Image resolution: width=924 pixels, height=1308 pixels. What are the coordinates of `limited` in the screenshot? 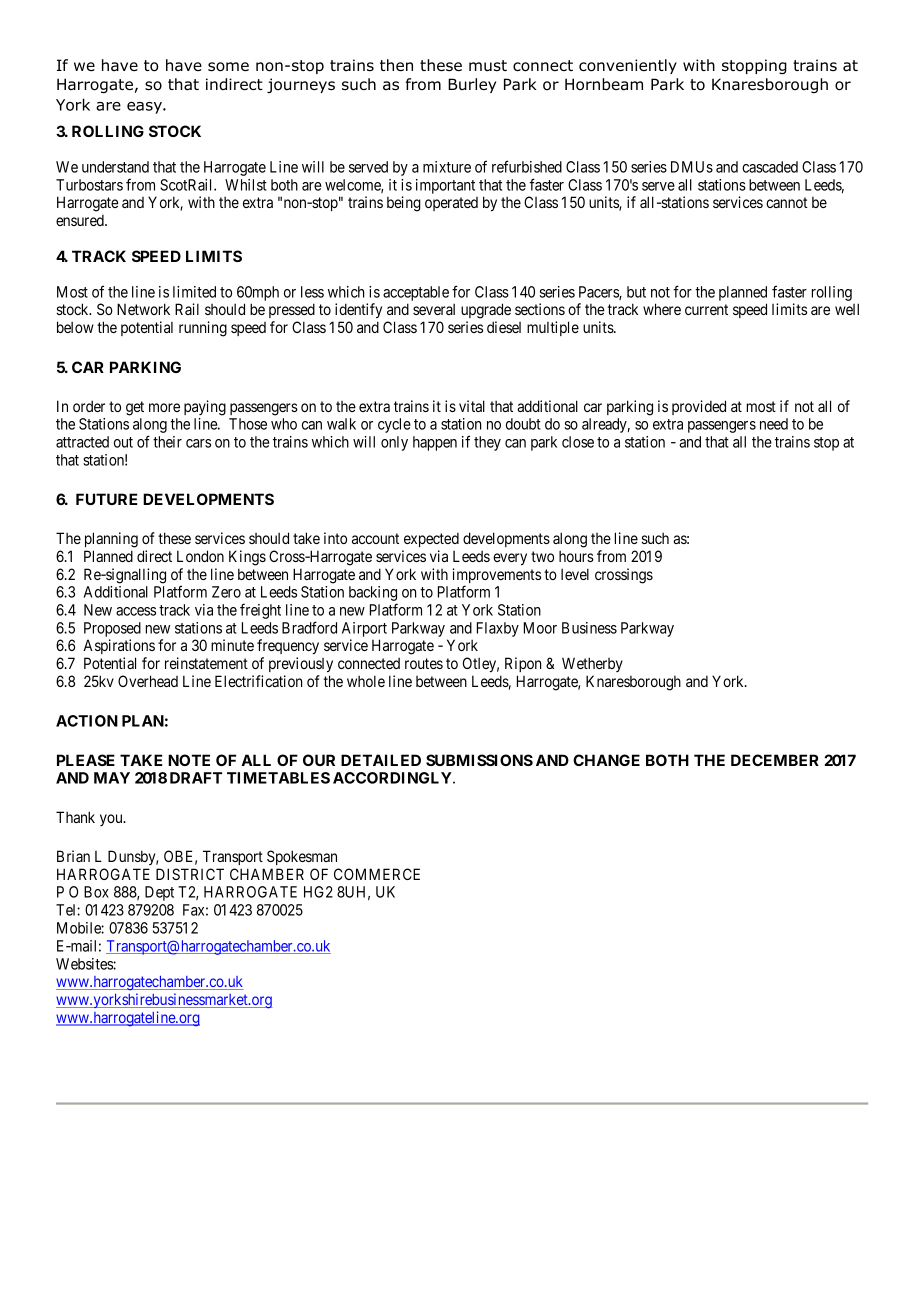 It's located at (194, 292).
